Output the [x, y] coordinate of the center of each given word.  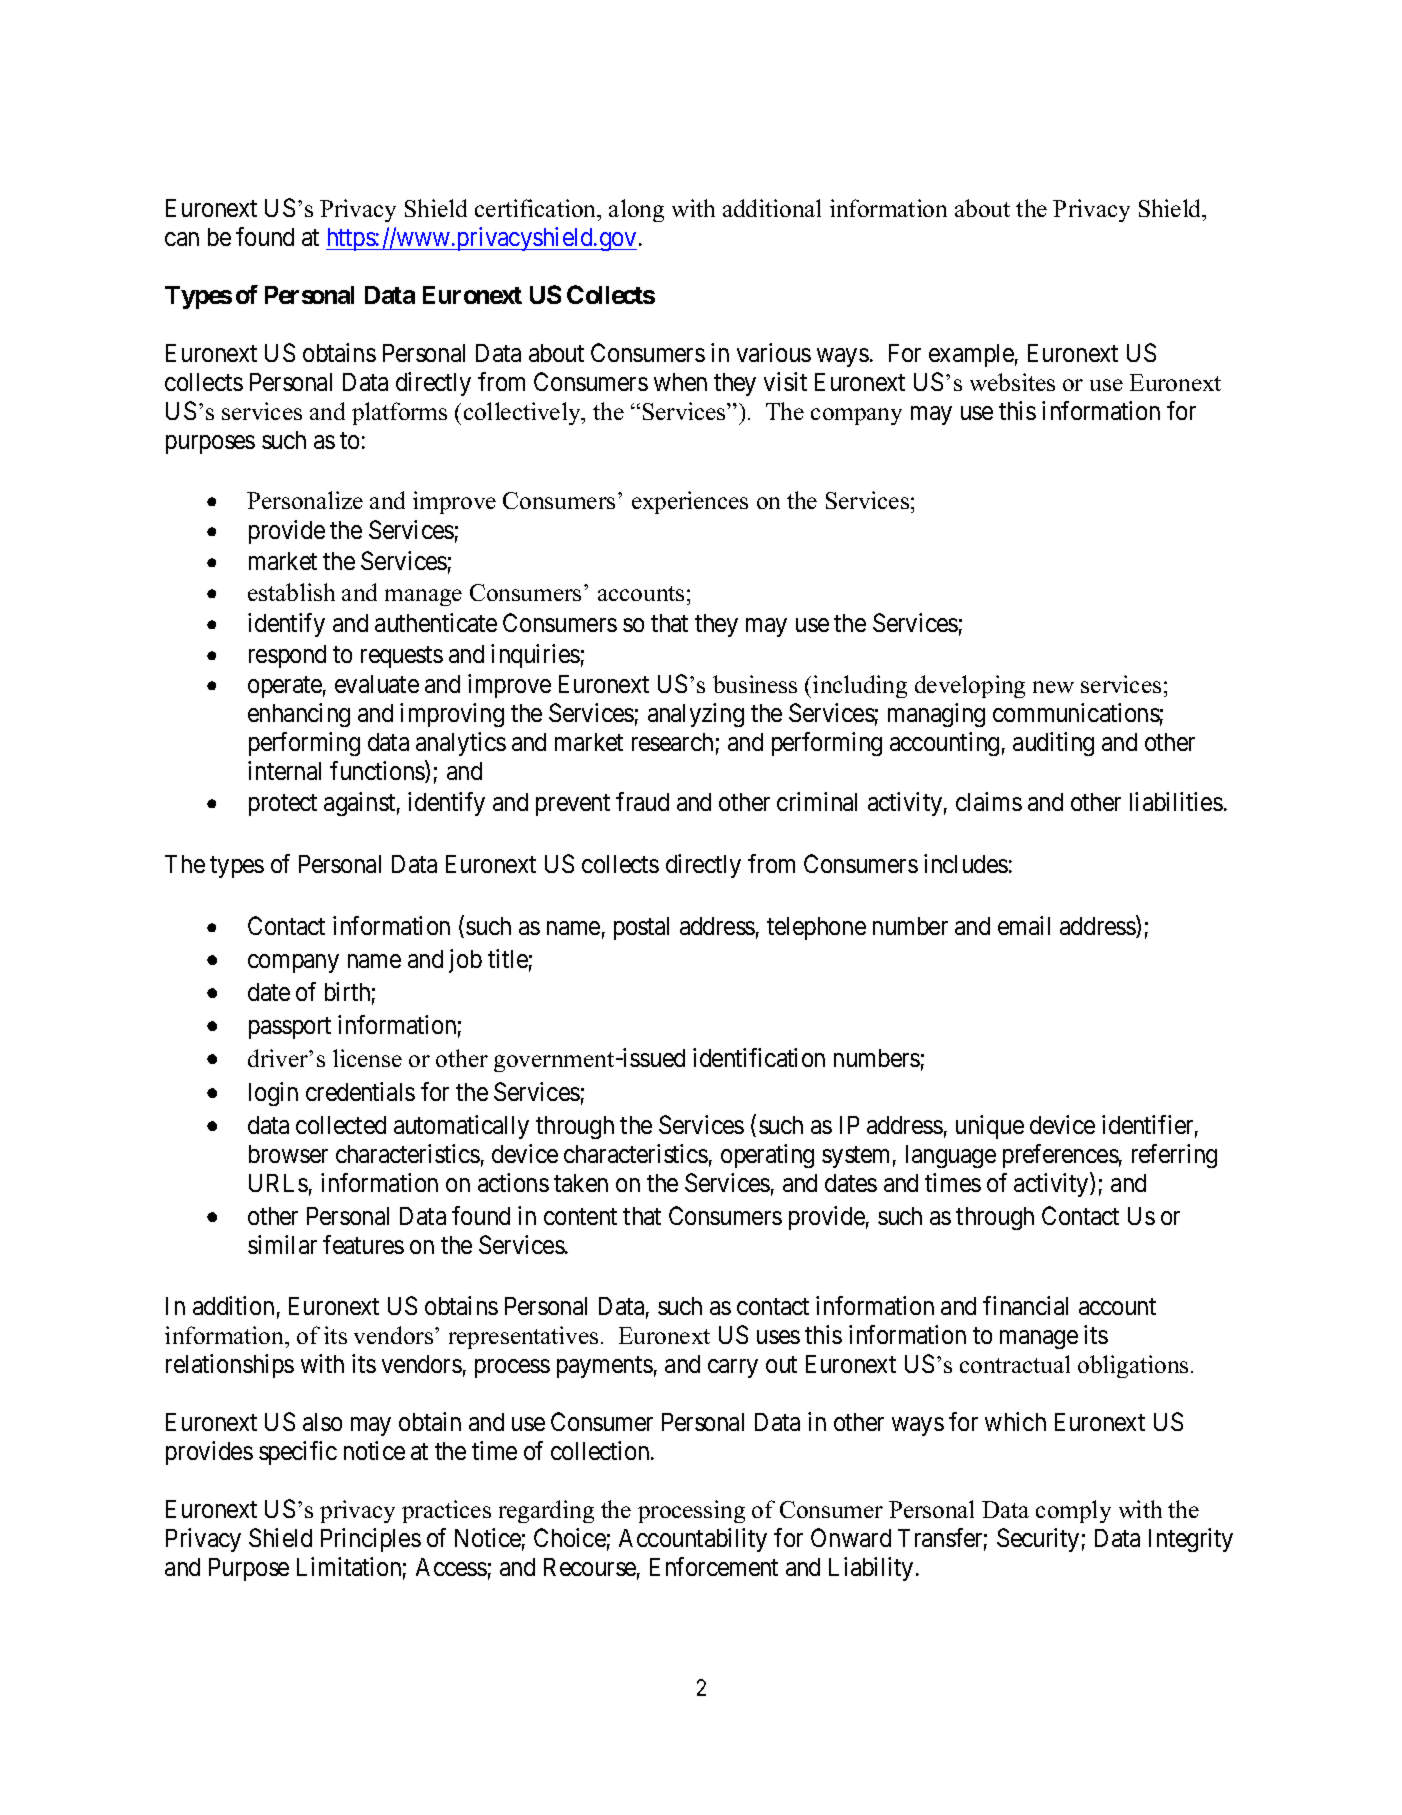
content [580, 1216]
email [1024, 925]
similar [282, 1244]
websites [1012, 382]
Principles [371, 1540]
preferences [1061, 1156]
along [636, 210]
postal [641, 928]
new [1053, 687]
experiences [690, 502]
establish [291, 592]
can [182, 239]
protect [283, 805]
